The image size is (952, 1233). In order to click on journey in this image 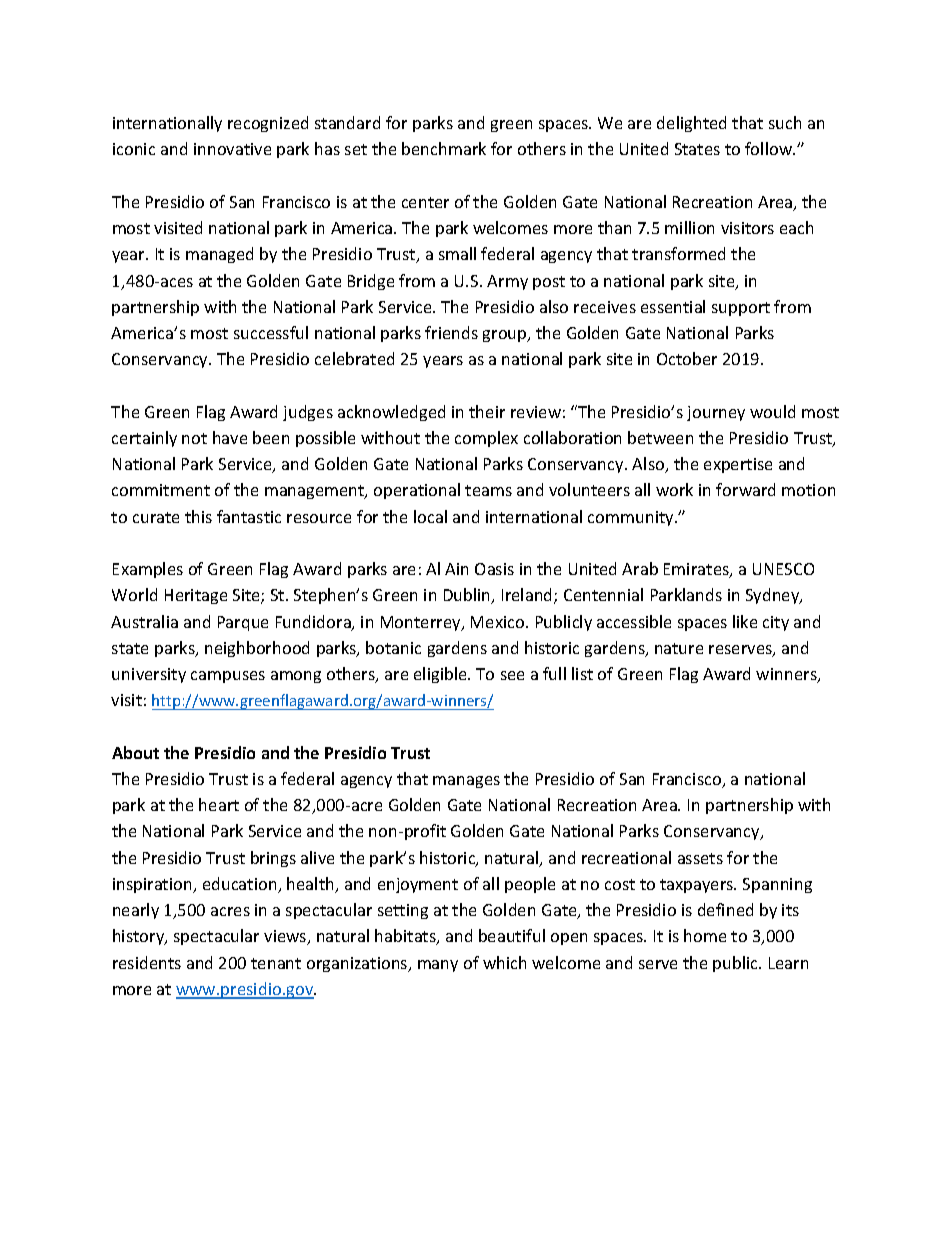, I will do `click(716, 413)`.
